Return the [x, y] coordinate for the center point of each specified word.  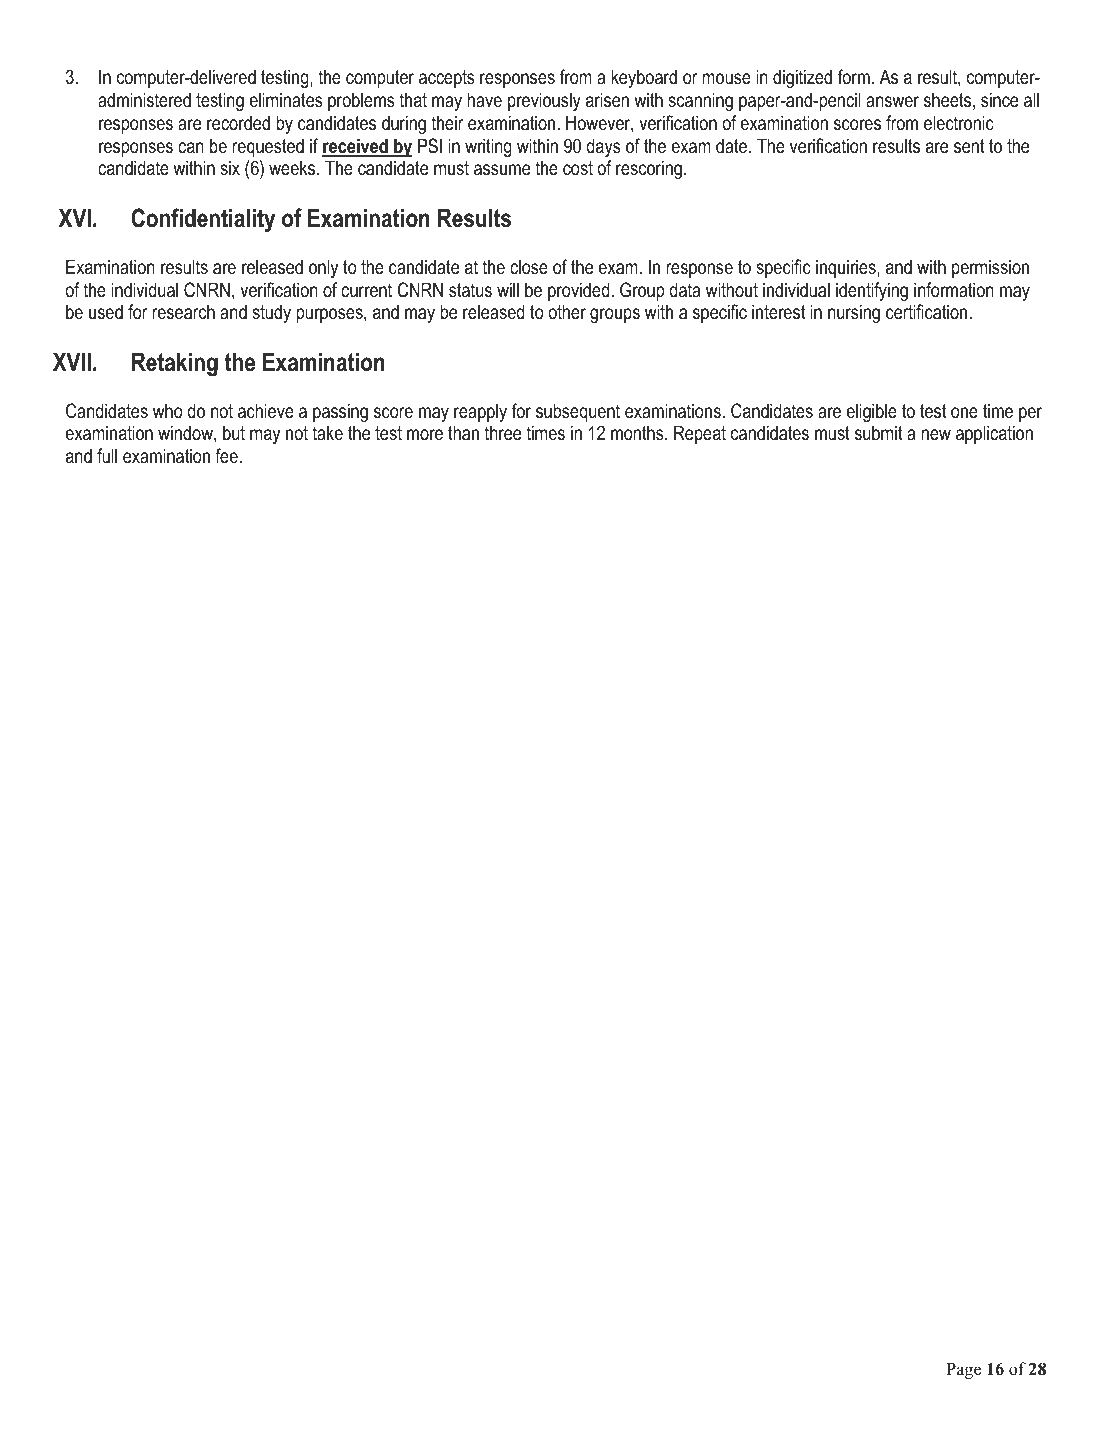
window [186, 434]
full [107, 456]
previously [544, 101]
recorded [238, 123]
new [936, 435]
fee [227, 456]
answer [892, 102]
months [638, 433]
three [503, 433]
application [994, 434]
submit [879, 433]
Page [963, 1371]
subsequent [578, 412]
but [234, 432]
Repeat [700, 434]
